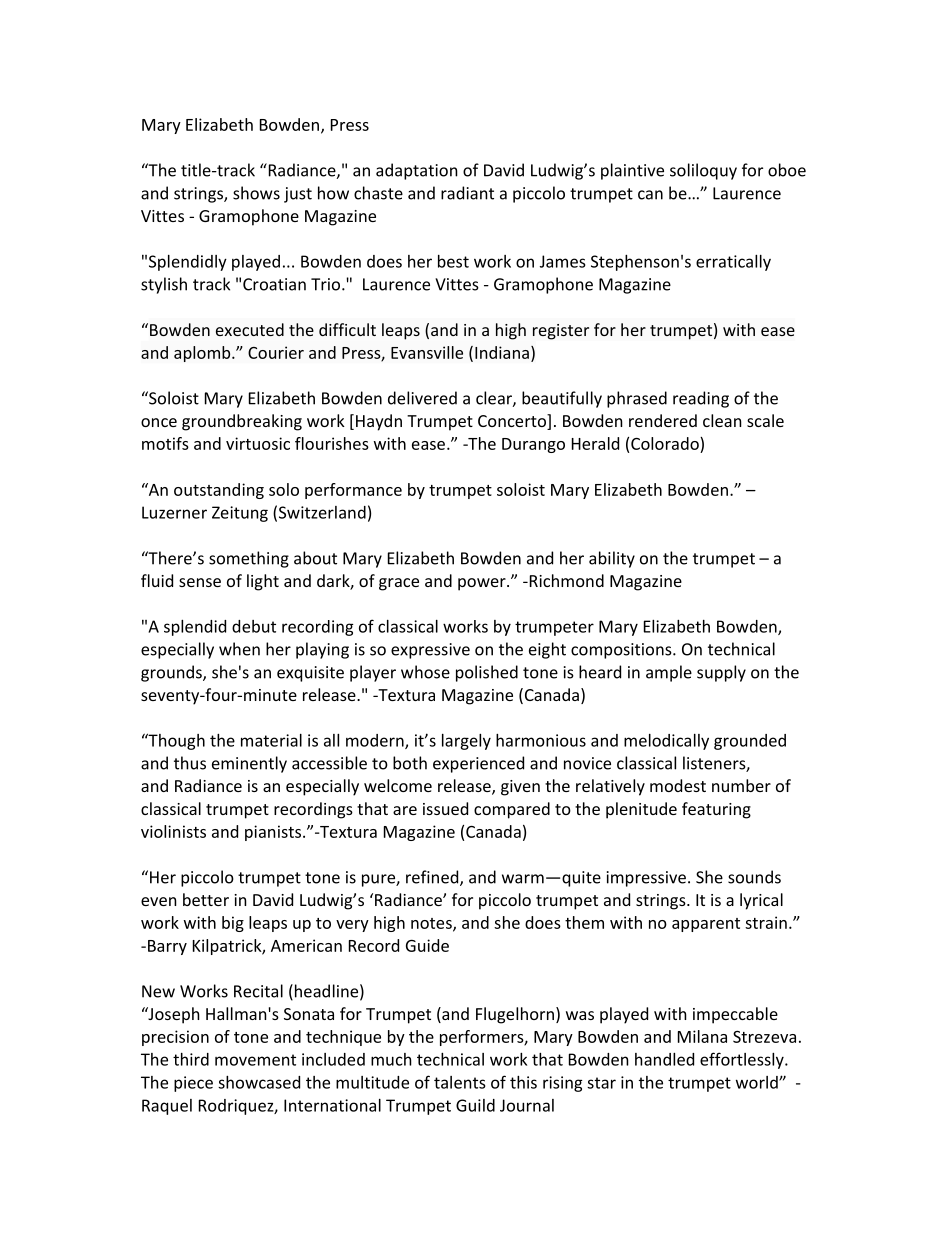 Image resolution: width=952 pixels, height=1233 pixels. Describe the element at coordinates (460, 1082) in the screenshot. I see `talents` at that location.
